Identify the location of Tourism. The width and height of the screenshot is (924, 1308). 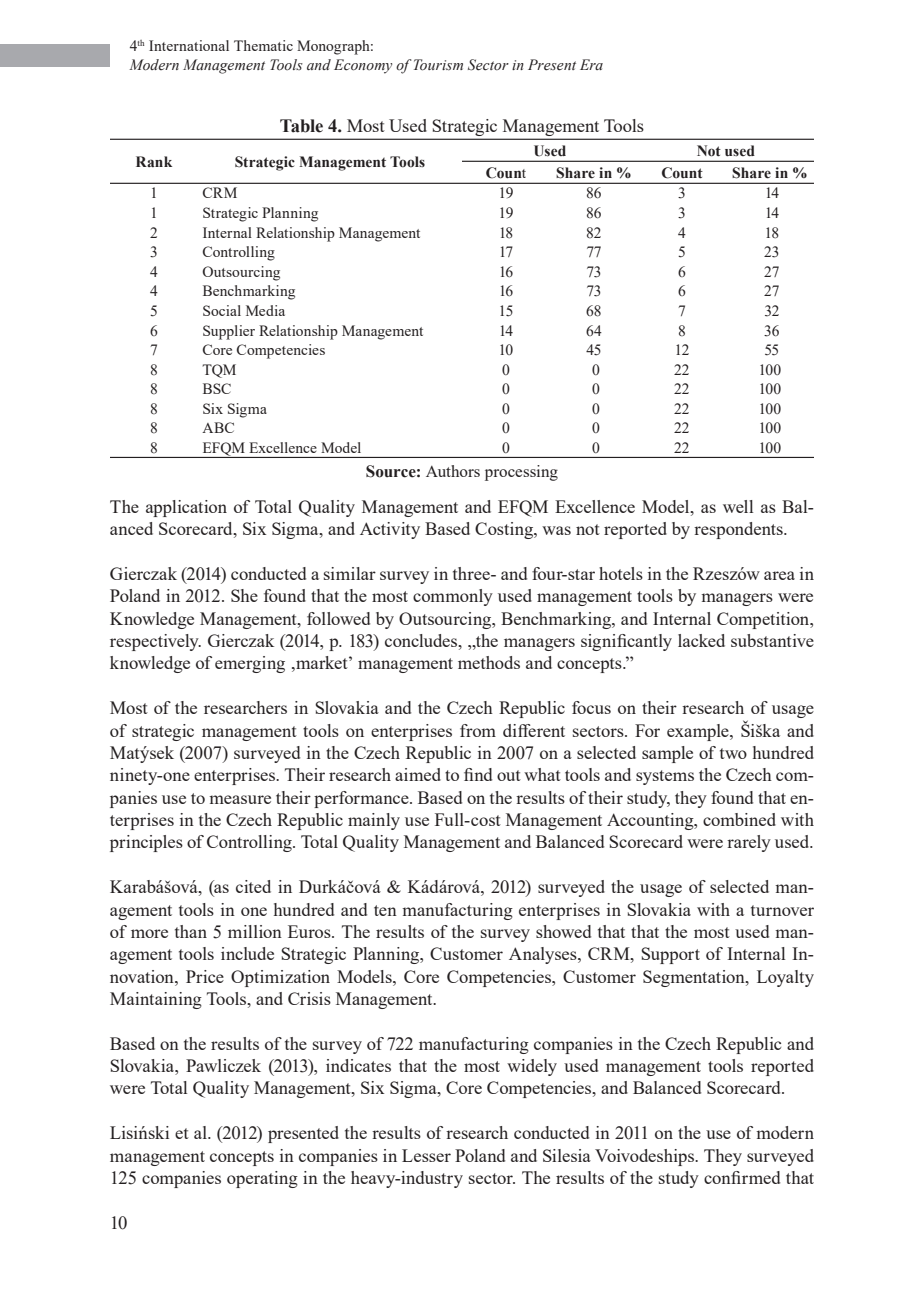
(438, 65).
